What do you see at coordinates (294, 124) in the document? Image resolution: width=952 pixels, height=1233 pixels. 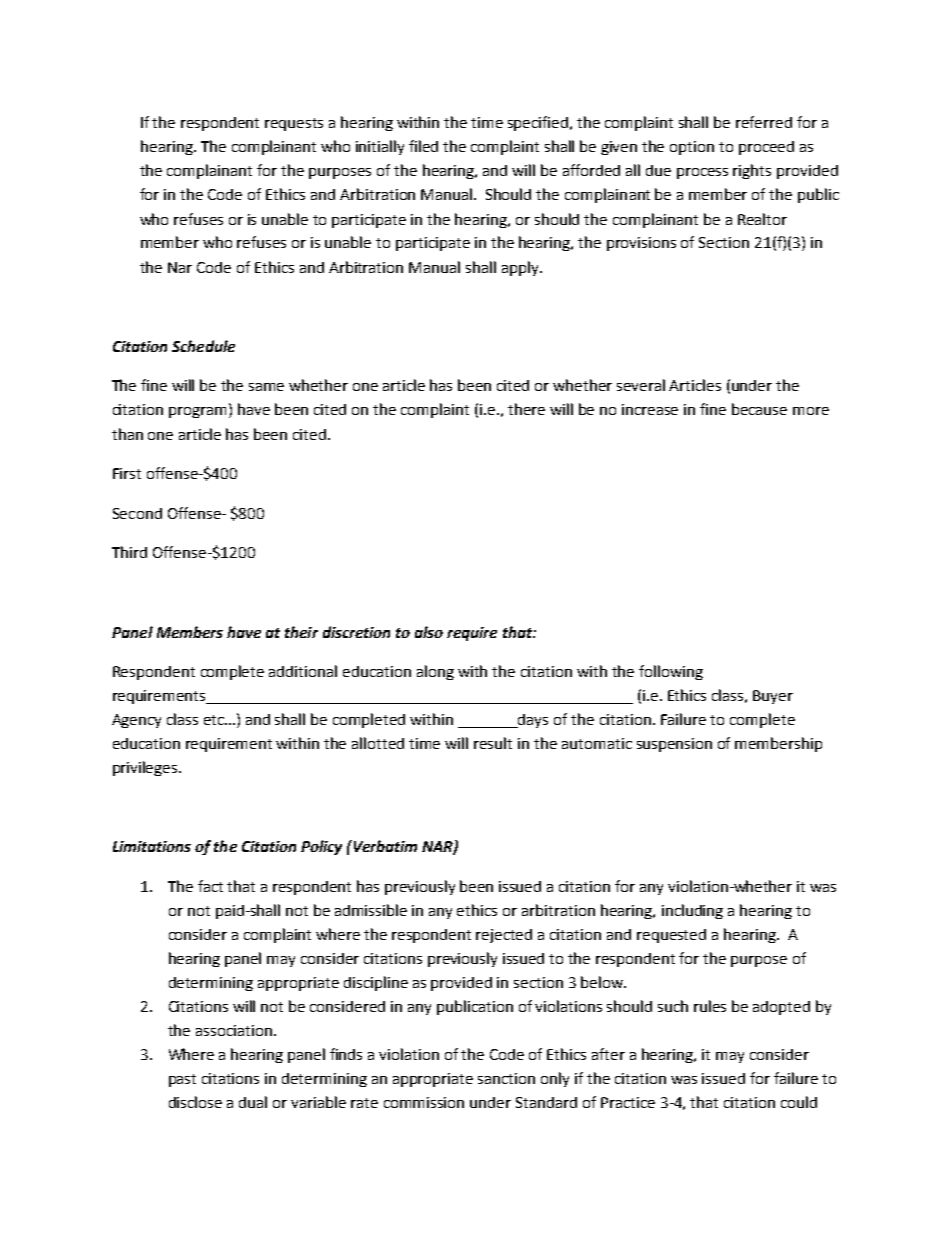 I see `requests` at bounding box center [294, 124].
